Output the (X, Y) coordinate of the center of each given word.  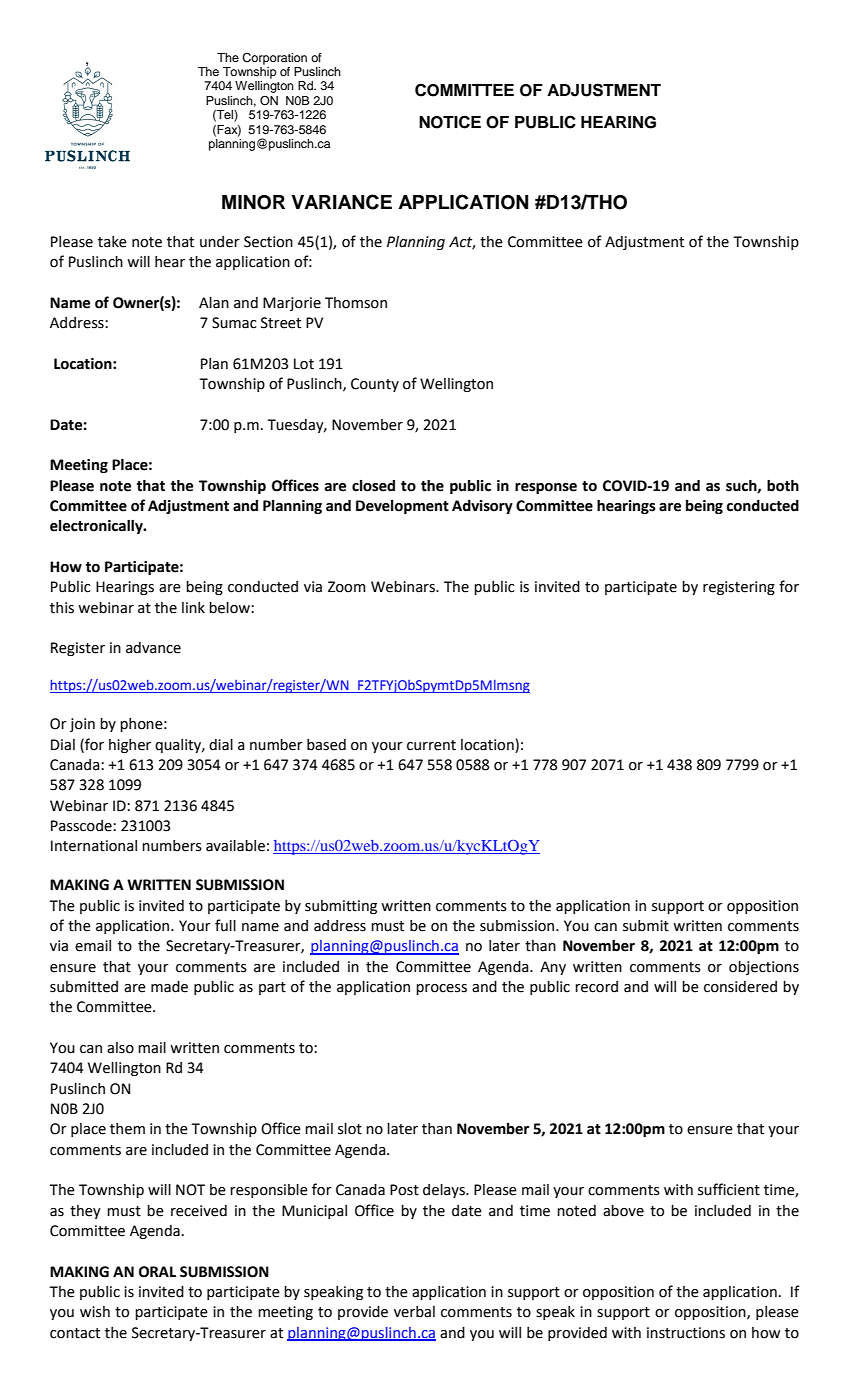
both (783, 485)
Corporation (274, 59)
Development (402, 507)
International (94, 846)
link (193, 607)
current (431, 745)
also (120, 1048)
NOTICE (450, 122)
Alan (214, 303)
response (546, 488)
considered (740, 987)
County (375, 385)
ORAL (157, 1272)
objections (764, 968)
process (441, 989)
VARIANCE (341, 202)
